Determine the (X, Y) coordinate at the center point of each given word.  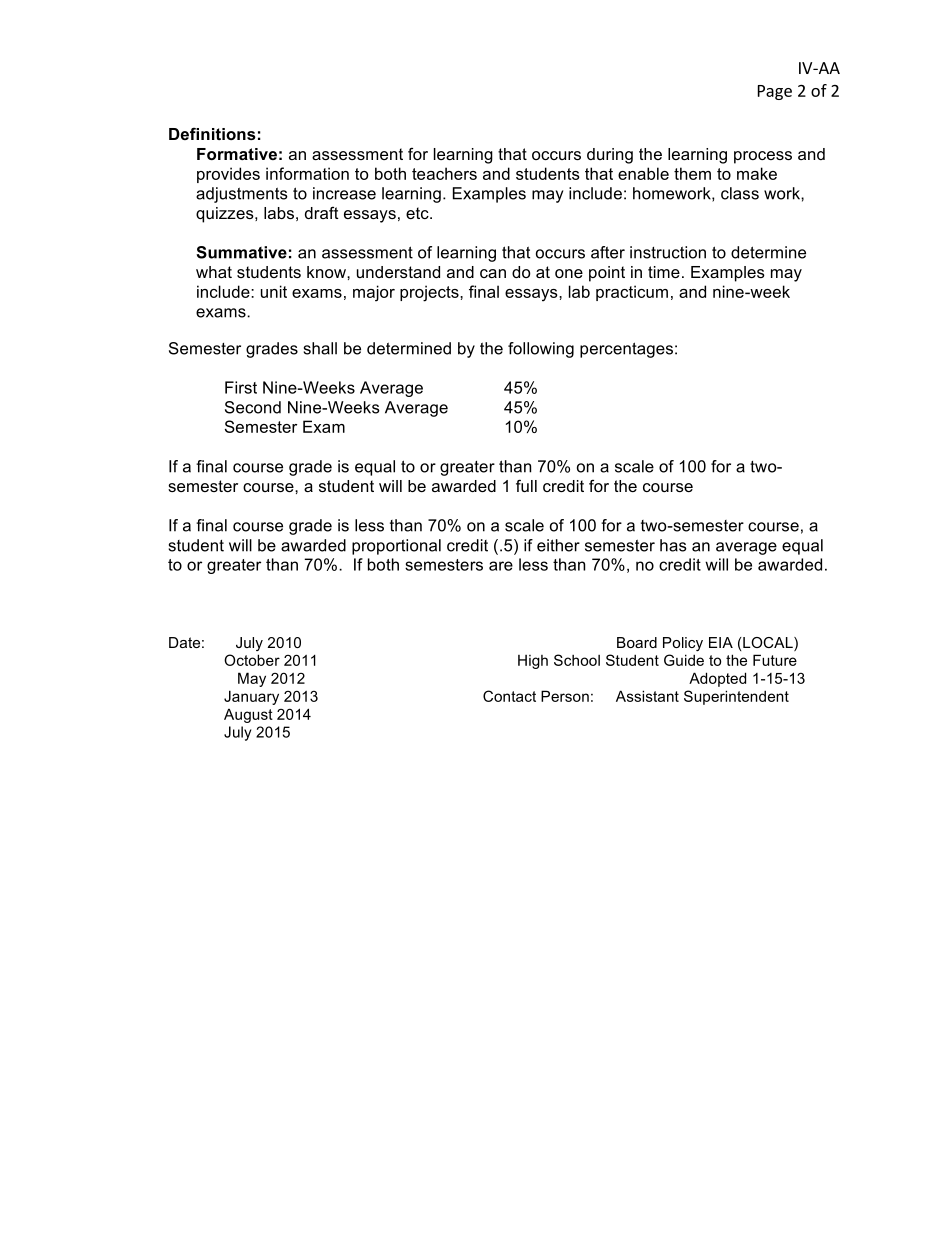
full (526, 485)
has (673, 545)
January (251, 697)
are (501, 566)
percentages (626, 350)
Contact (509, 696)
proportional (396, 547)
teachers (444, 173)
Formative (237, 154)
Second (253, 407)
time (664, 272)
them (692, 173)
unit (274, 291)
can (493, 273)
